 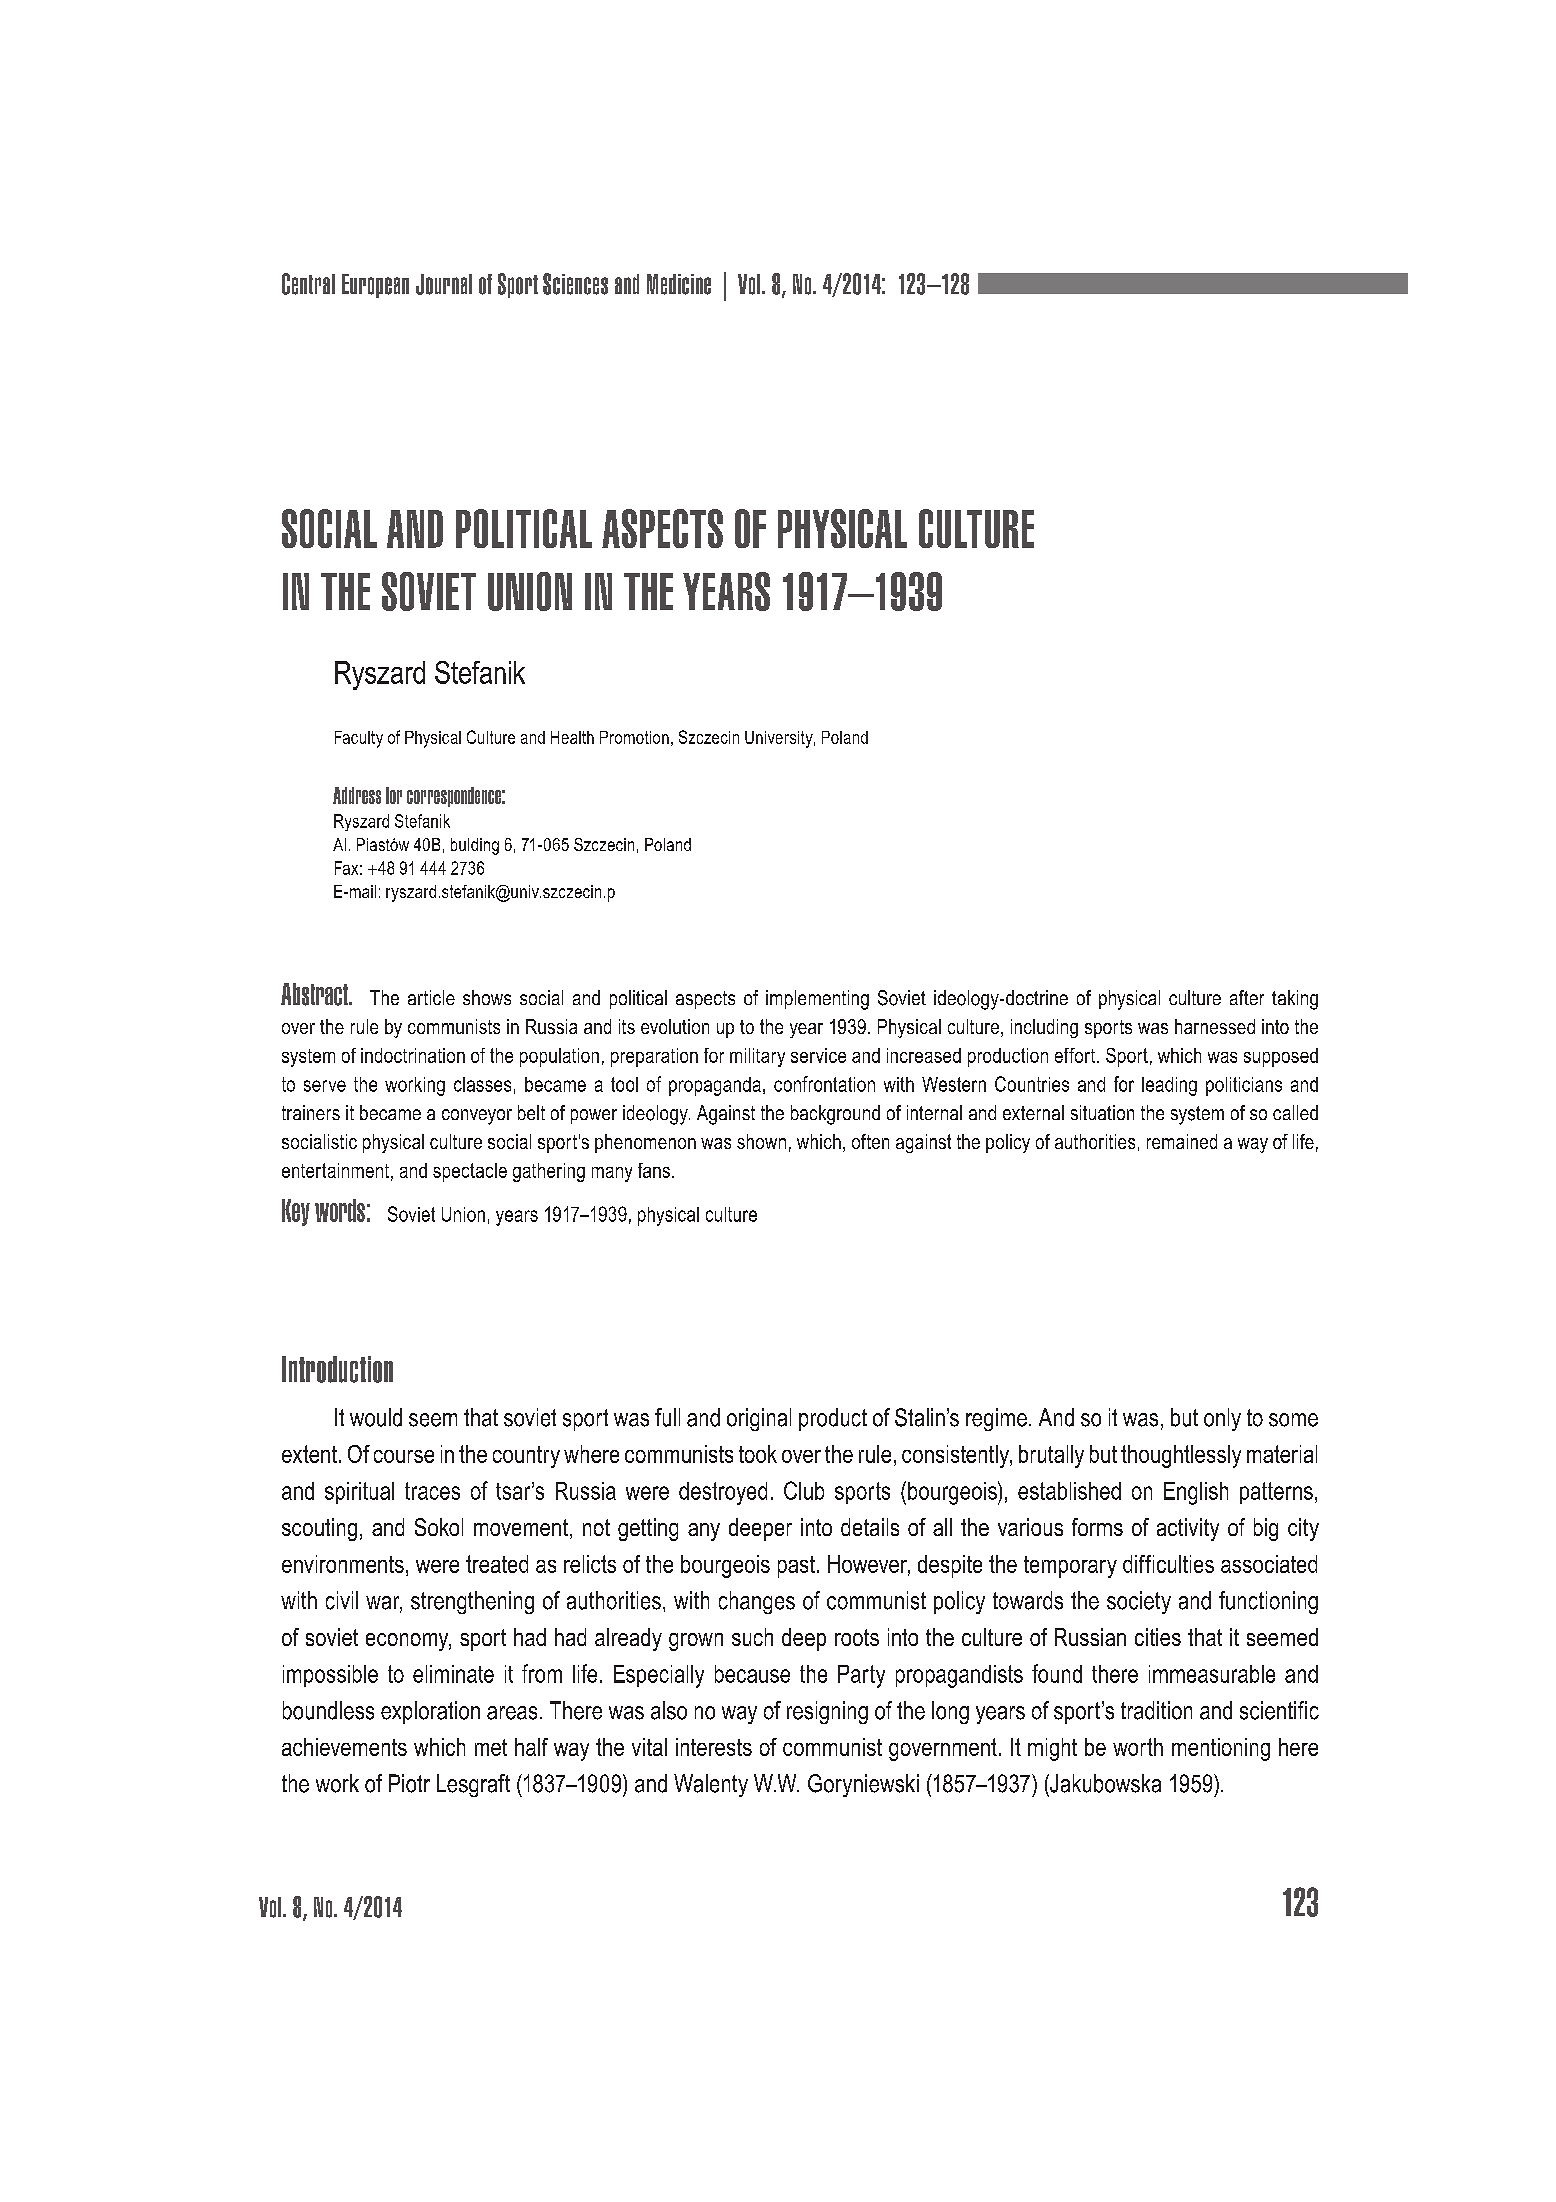 I want to click on Medicine, so click(x=679, y=284).
